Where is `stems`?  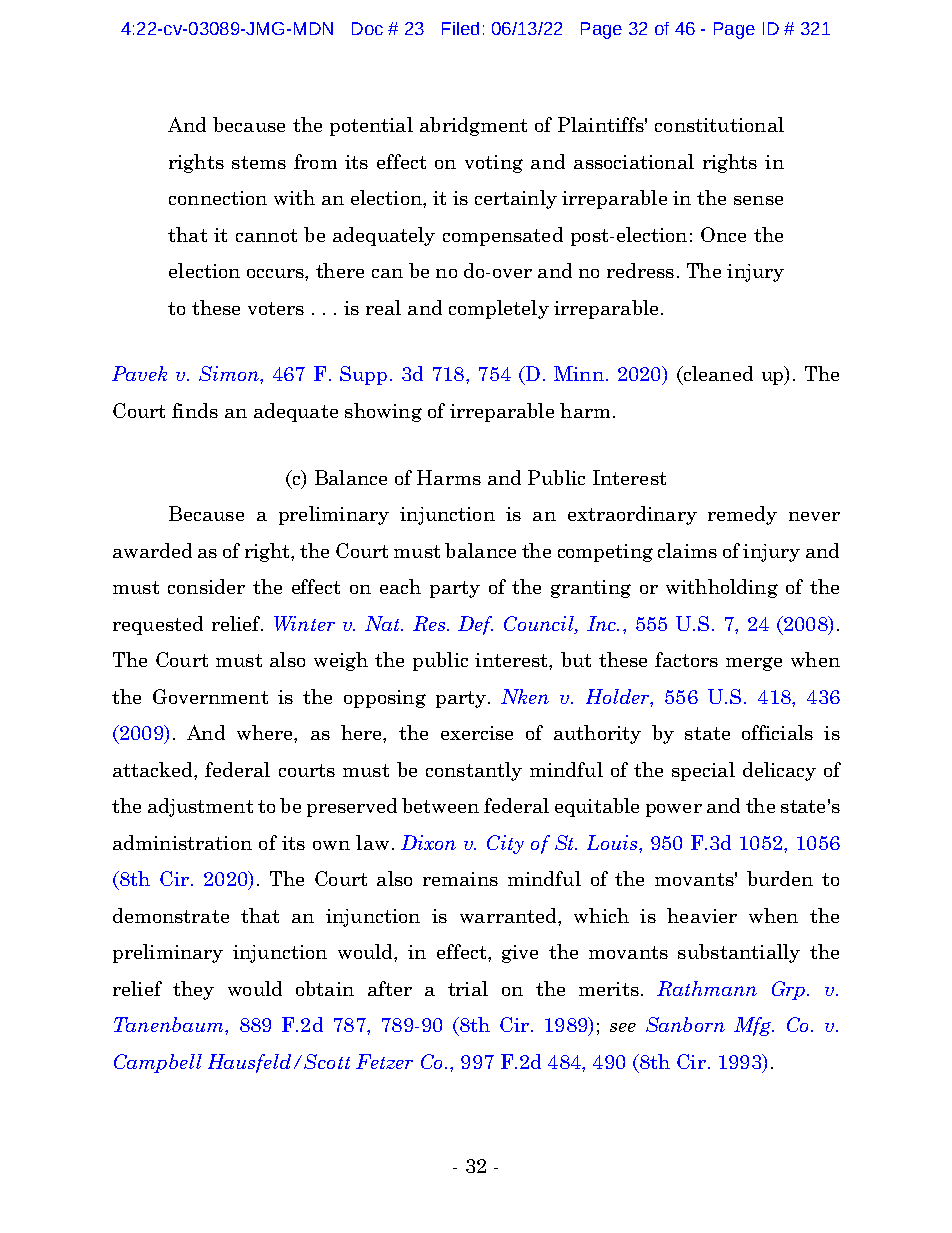
stems is located at coordinates (259, 162).
